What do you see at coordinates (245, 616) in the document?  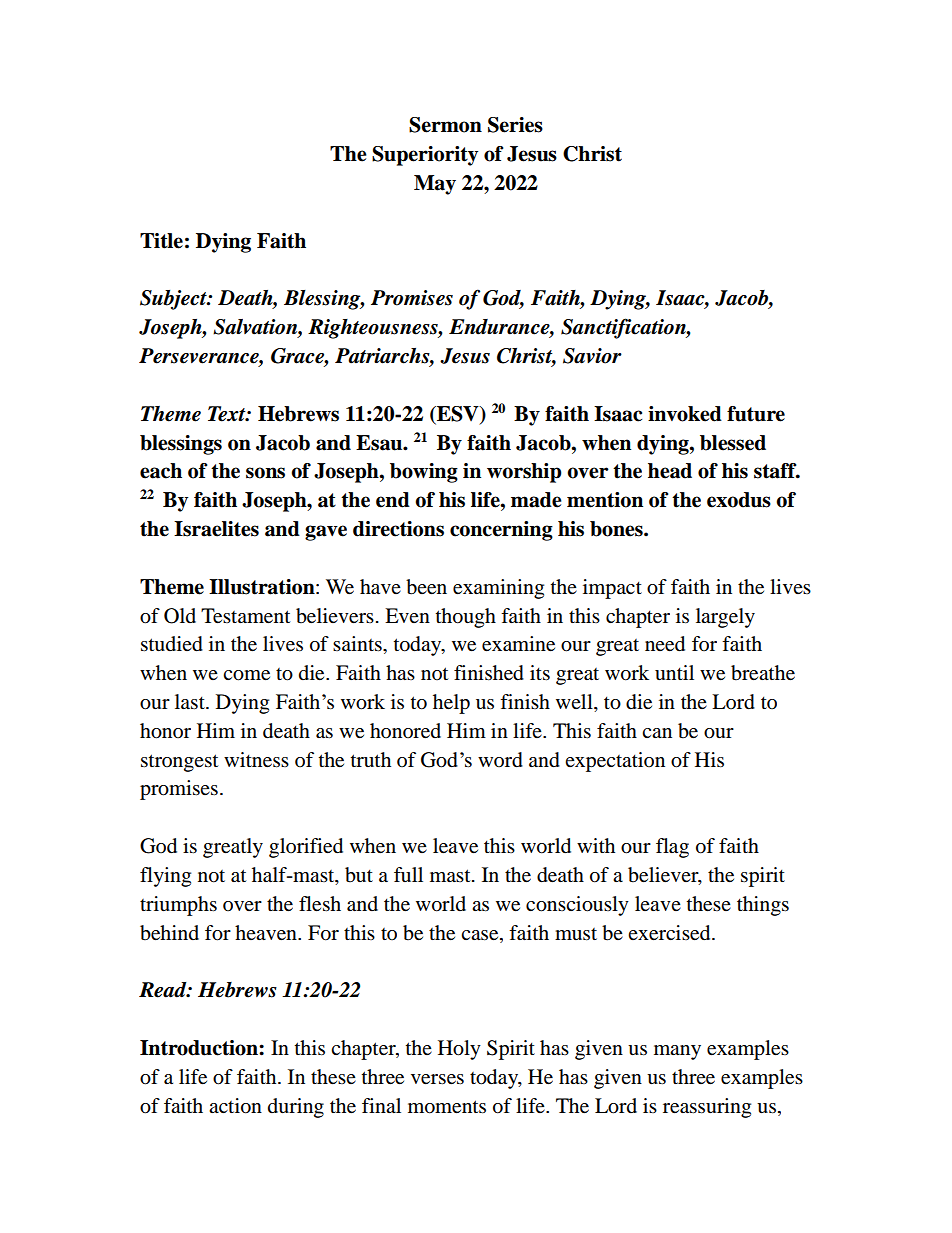 I see `Testament` at bounding box center [245, 616].
